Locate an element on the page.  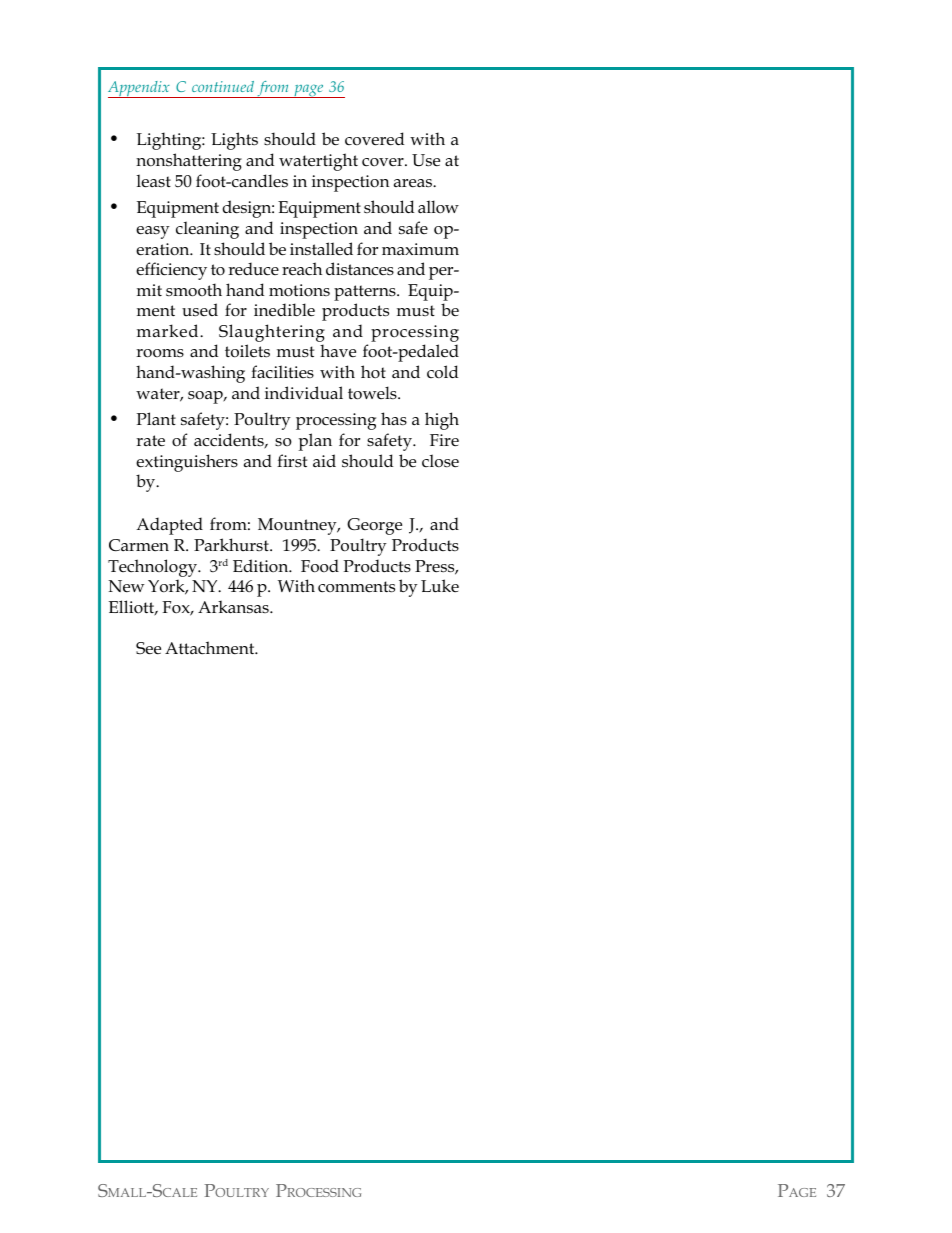
marked is located at coordinates (169, 331).
